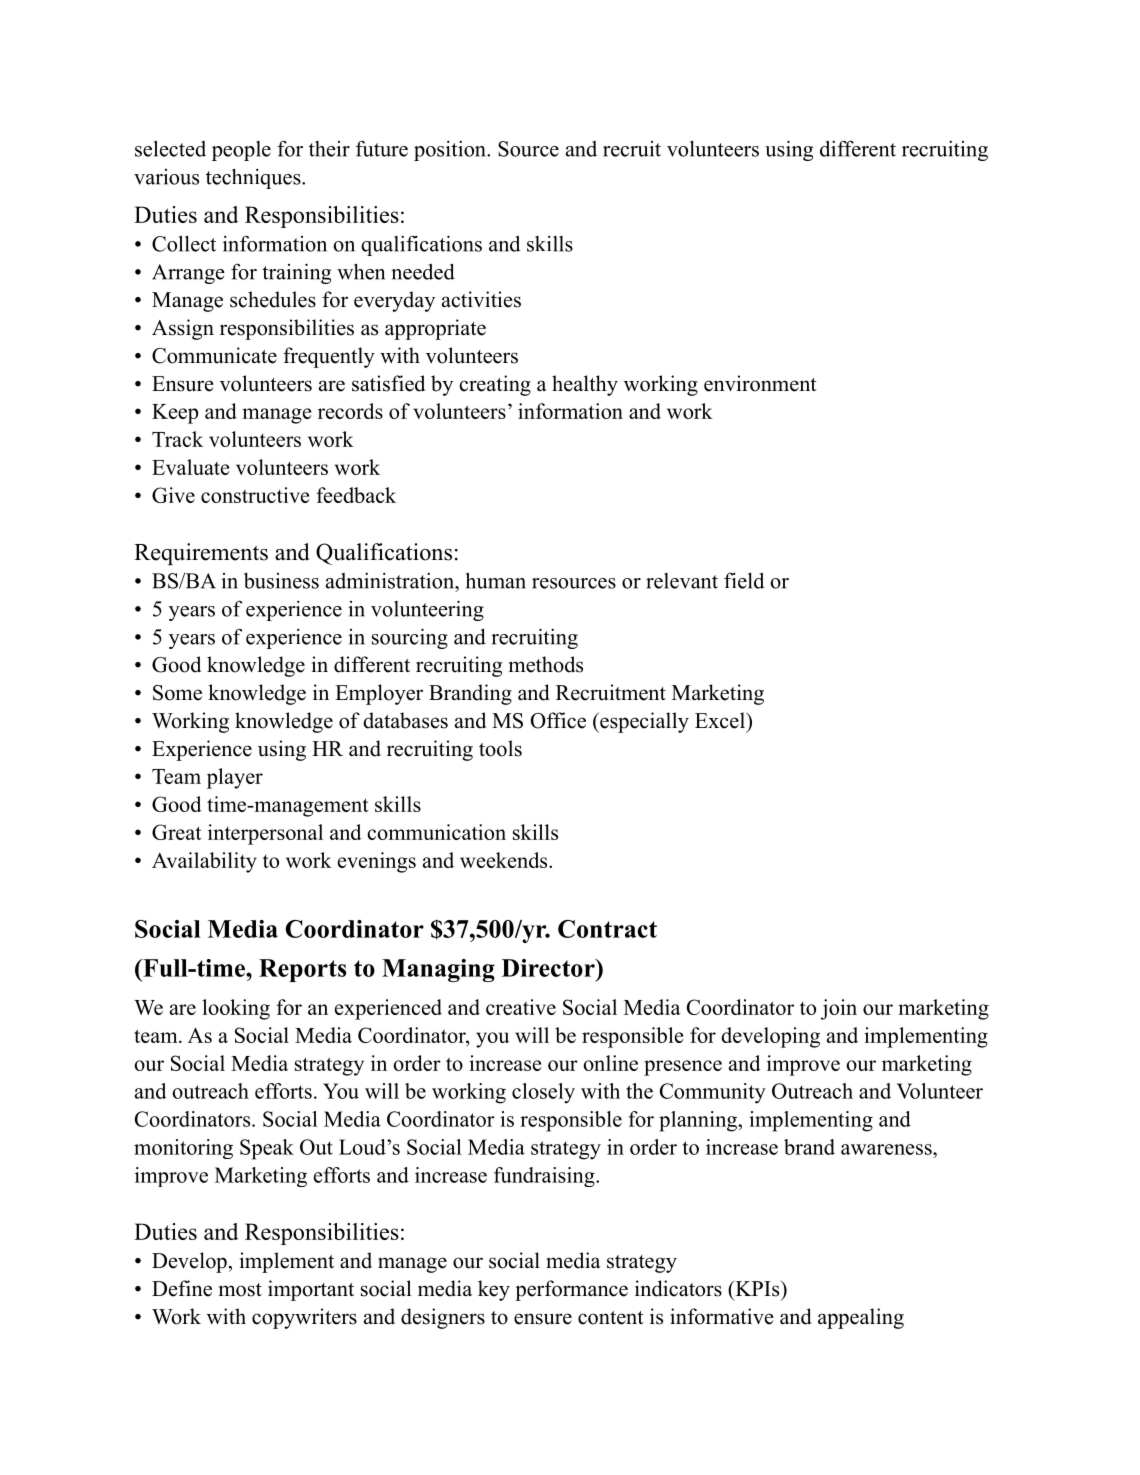 The image size is (1140, 1475). I want to click on environment, so click(760, 383).
